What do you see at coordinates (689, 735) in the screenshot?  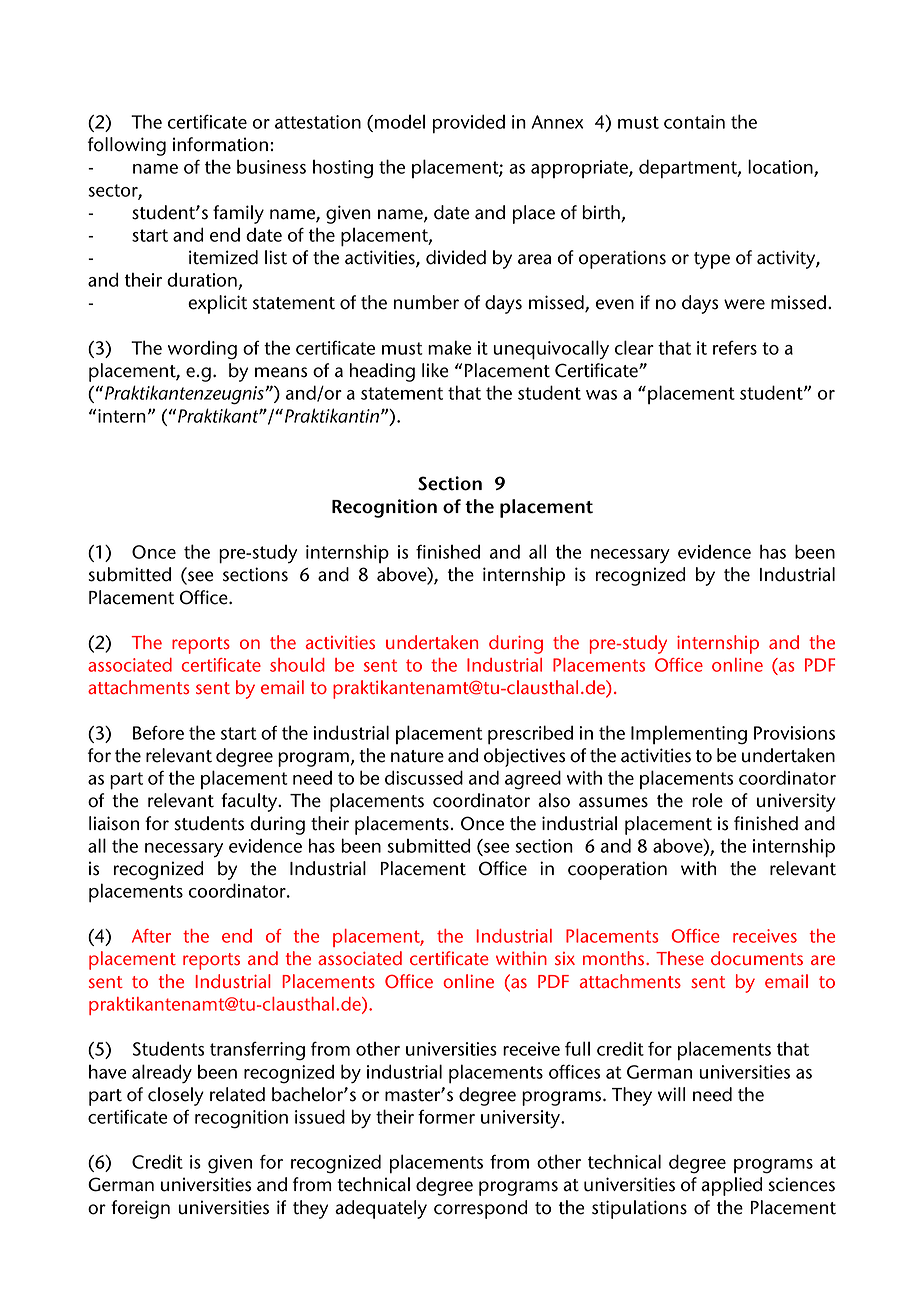 I see `Implementing` at bounding box center [689, 735].
